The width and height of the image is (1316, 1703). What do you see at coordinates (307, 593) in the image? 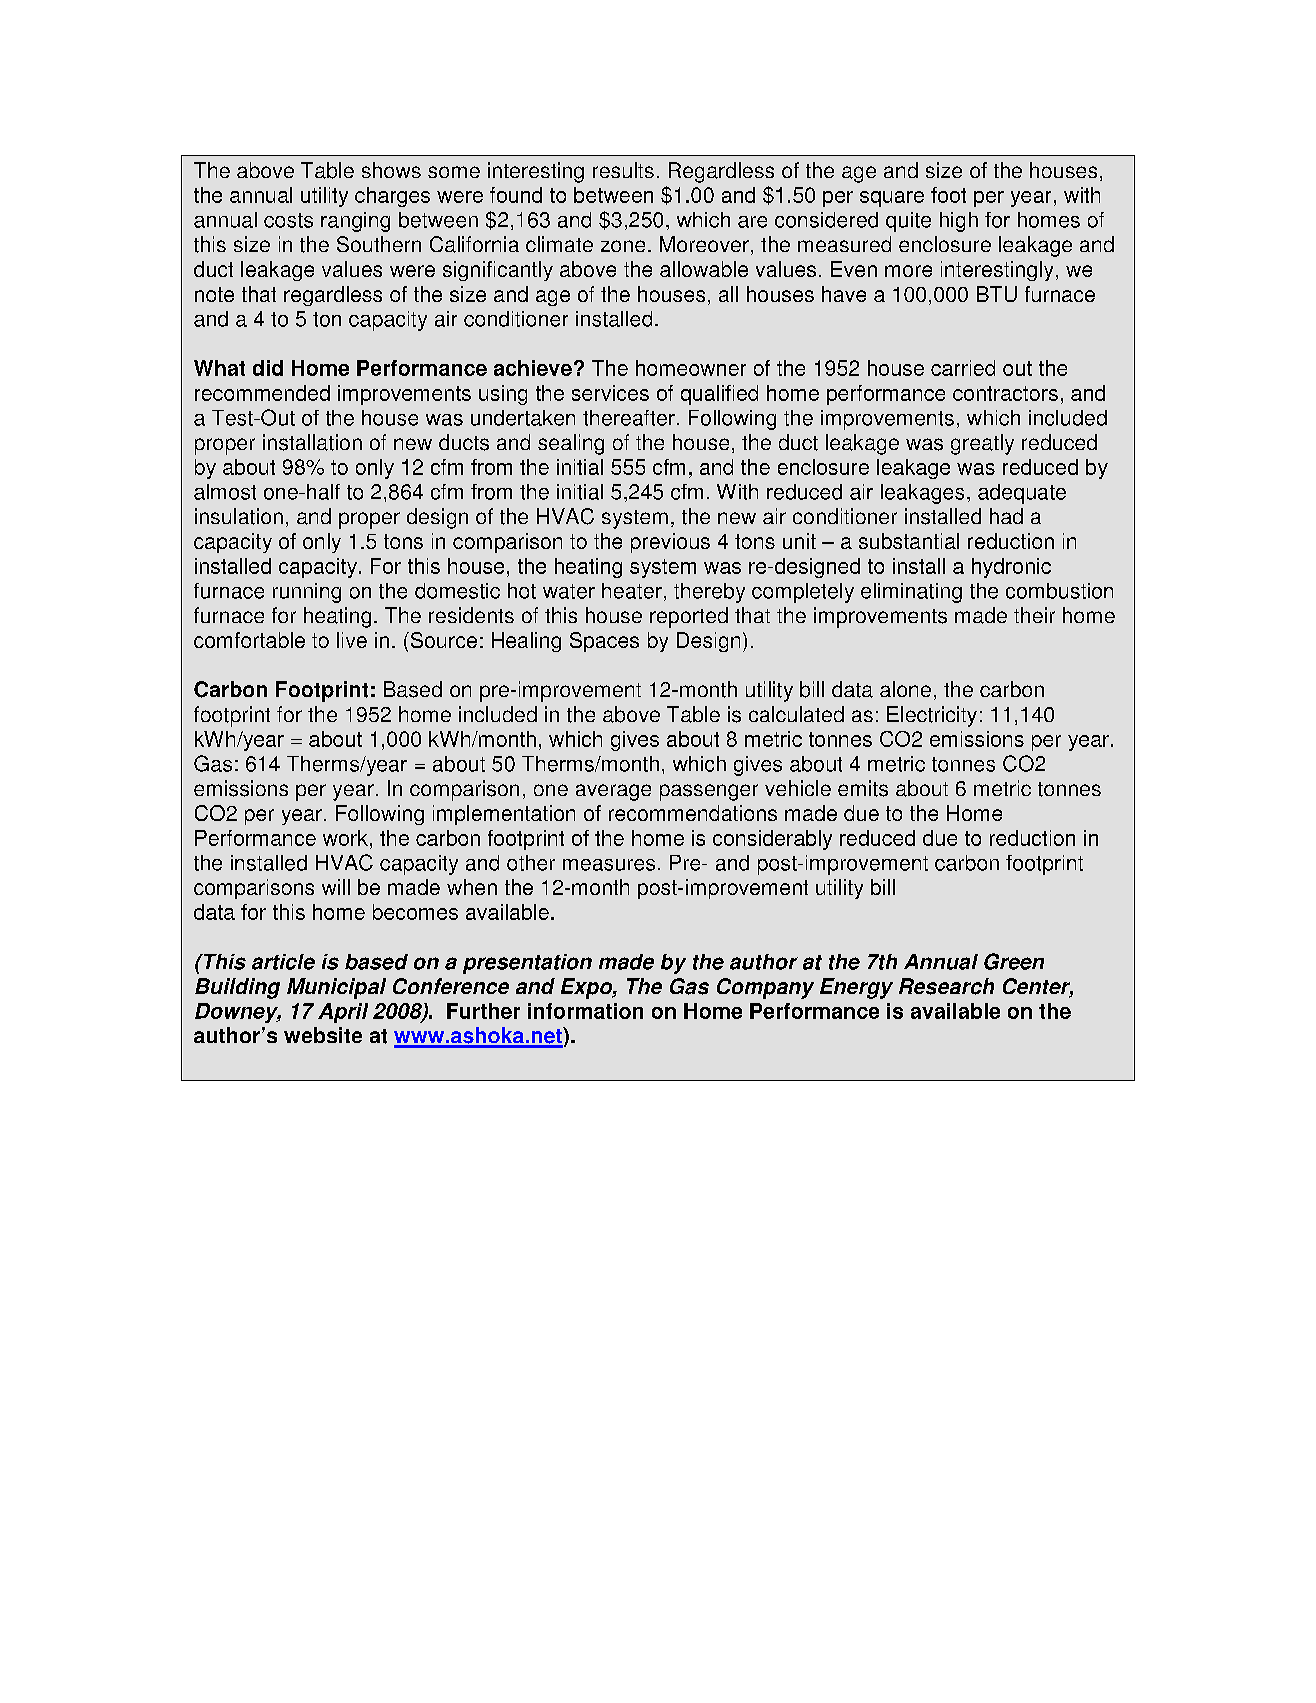
I see `running` at bounding box center [307, 593].
